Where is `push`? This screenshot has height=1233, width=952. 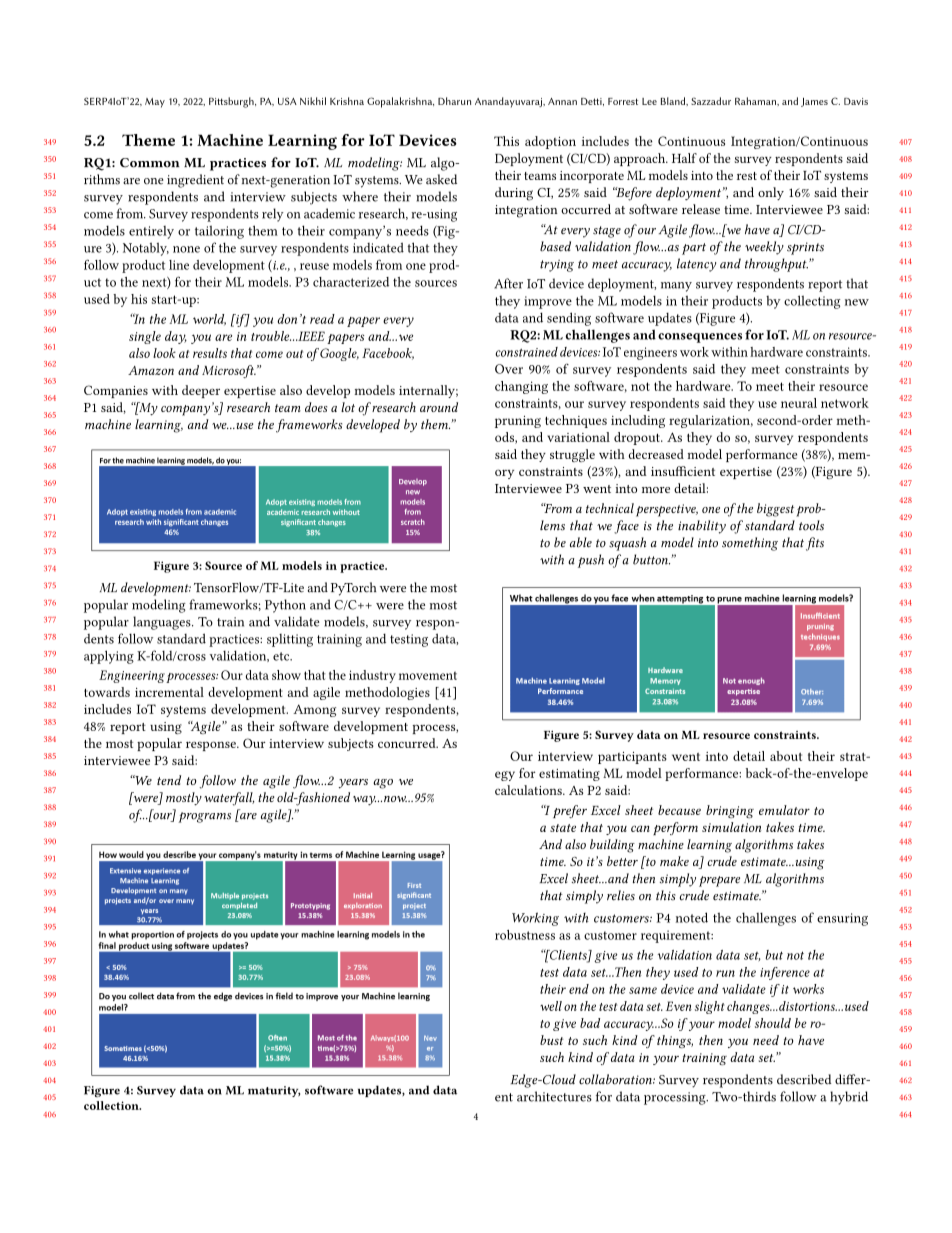 push is located at coordinates (591, 561).
